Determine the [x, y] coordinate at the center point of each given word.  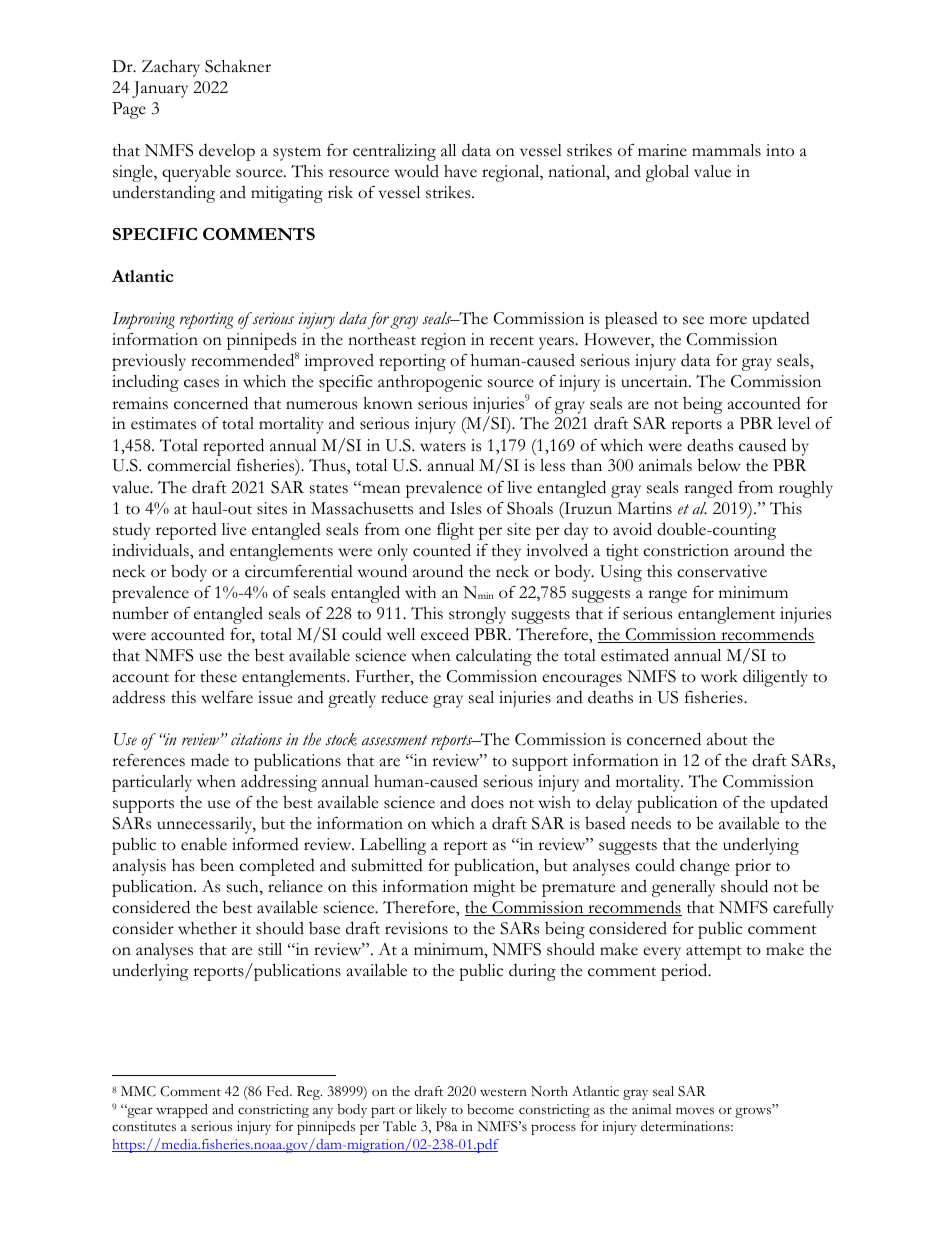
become [490, 1109]
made [210, 760]
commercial [189, 465]
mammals [726, 150]
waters [443, 447]
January [160, 89]
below [719, 465]
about [727, 739]
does [487, 802]
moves [695, 1111]
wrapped [182, 1111]
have [460, 171]
